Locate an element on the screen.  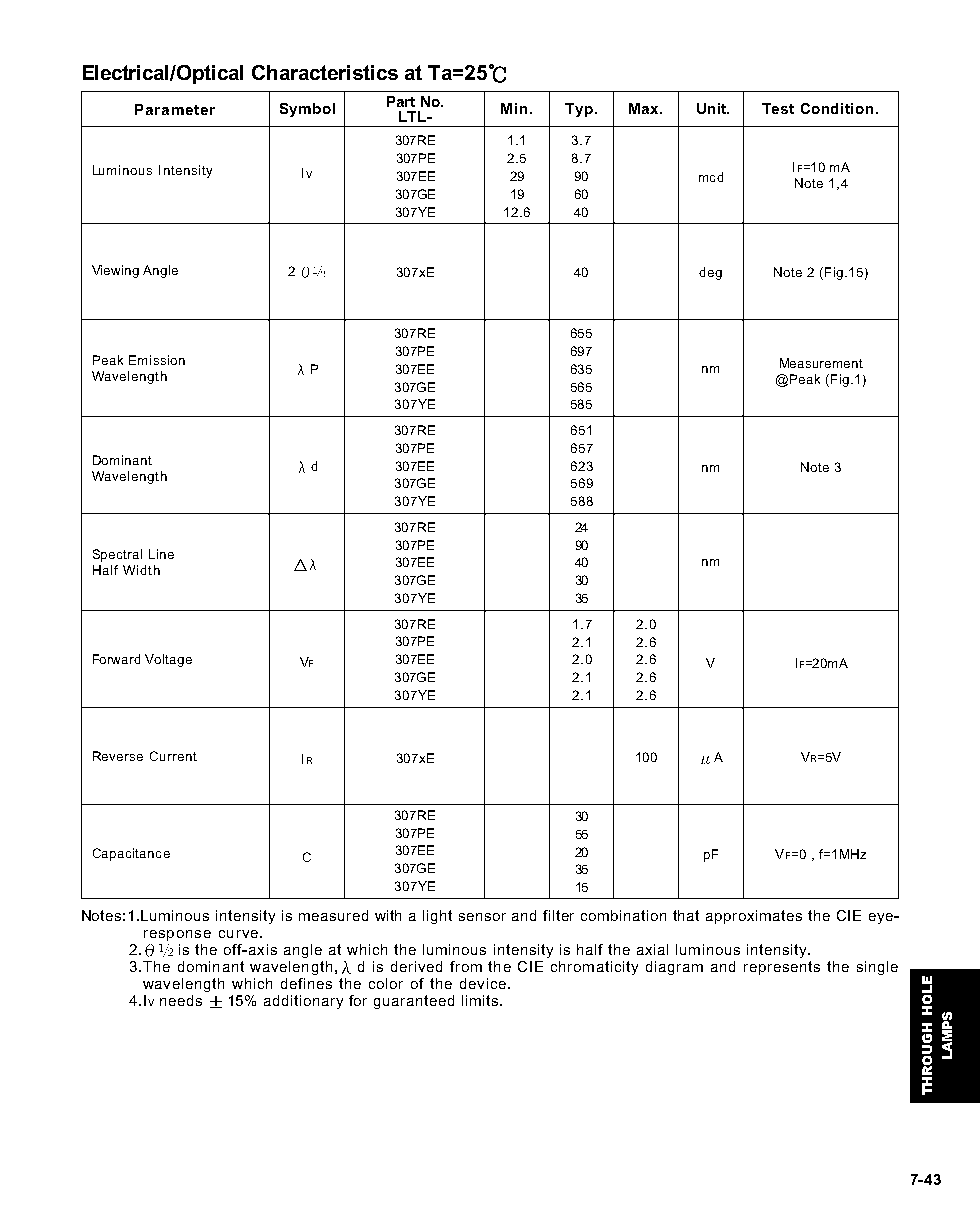
Measurement is located at coordinates (821, 363).
